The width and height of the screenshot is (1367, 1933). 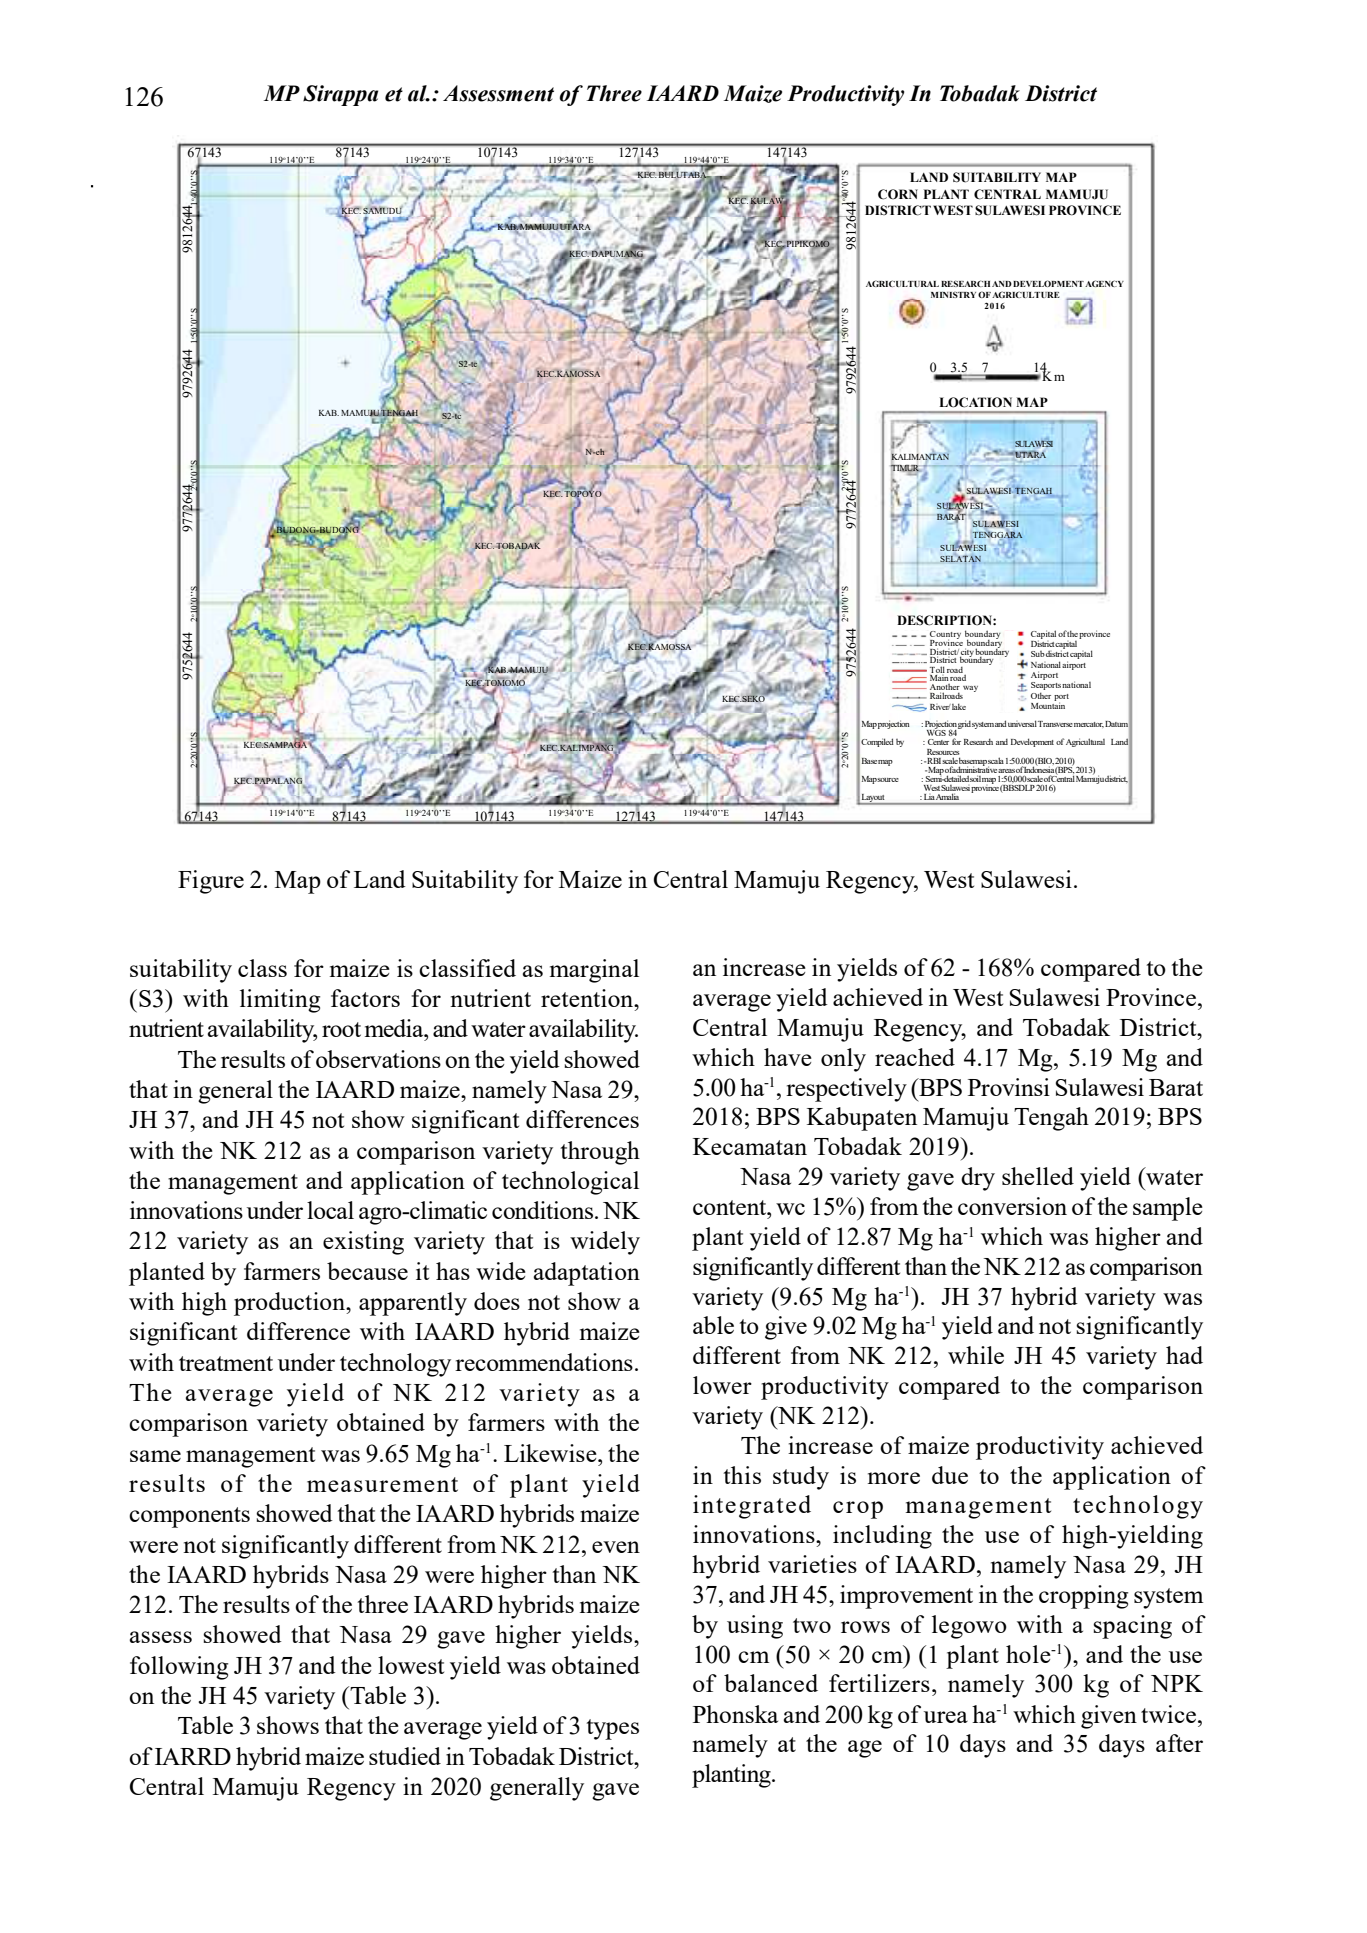 I want to click on limiting, so click(x=280, y=1001).
